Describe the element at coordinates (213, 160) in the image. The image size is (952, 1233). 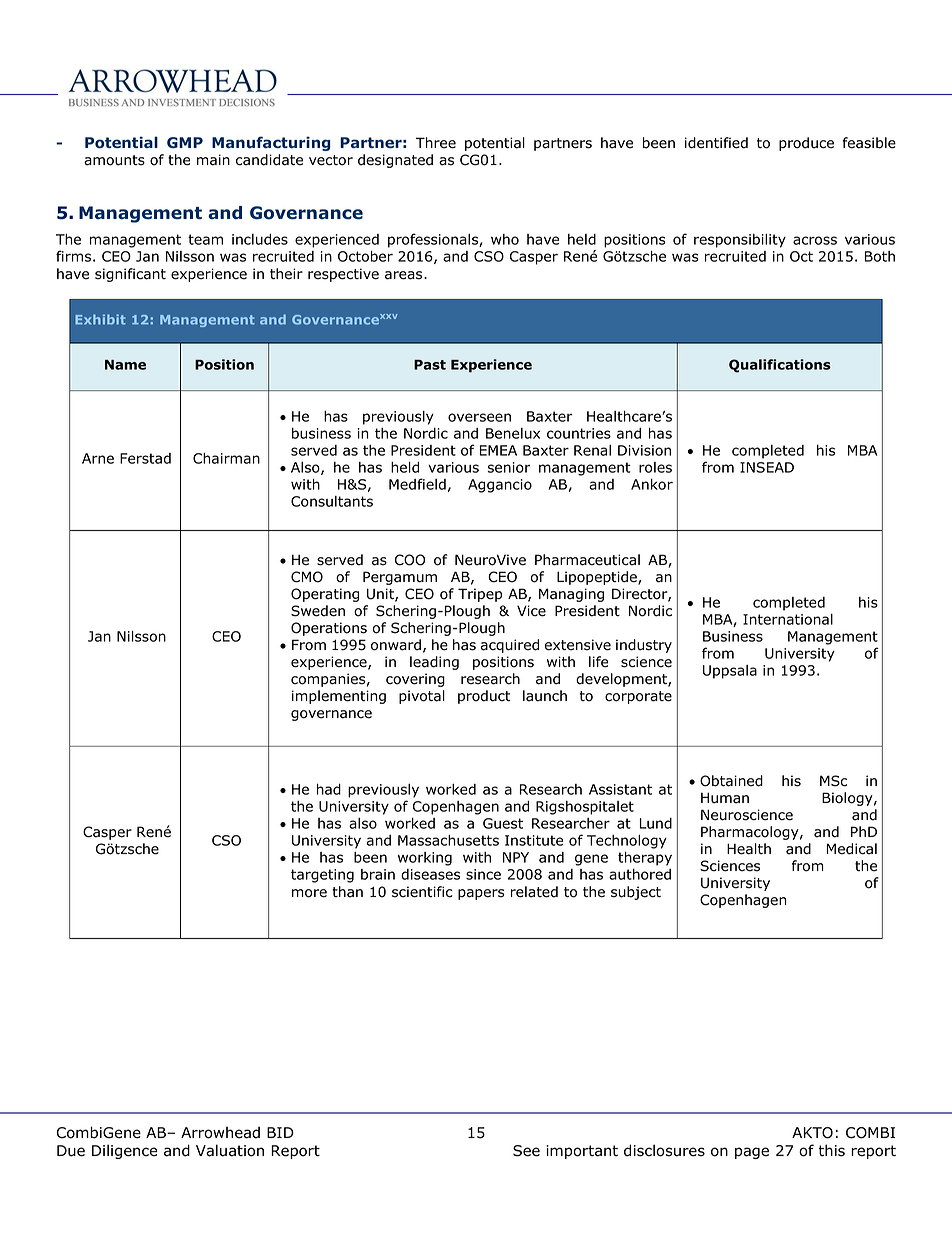
I see `main` at that location.
